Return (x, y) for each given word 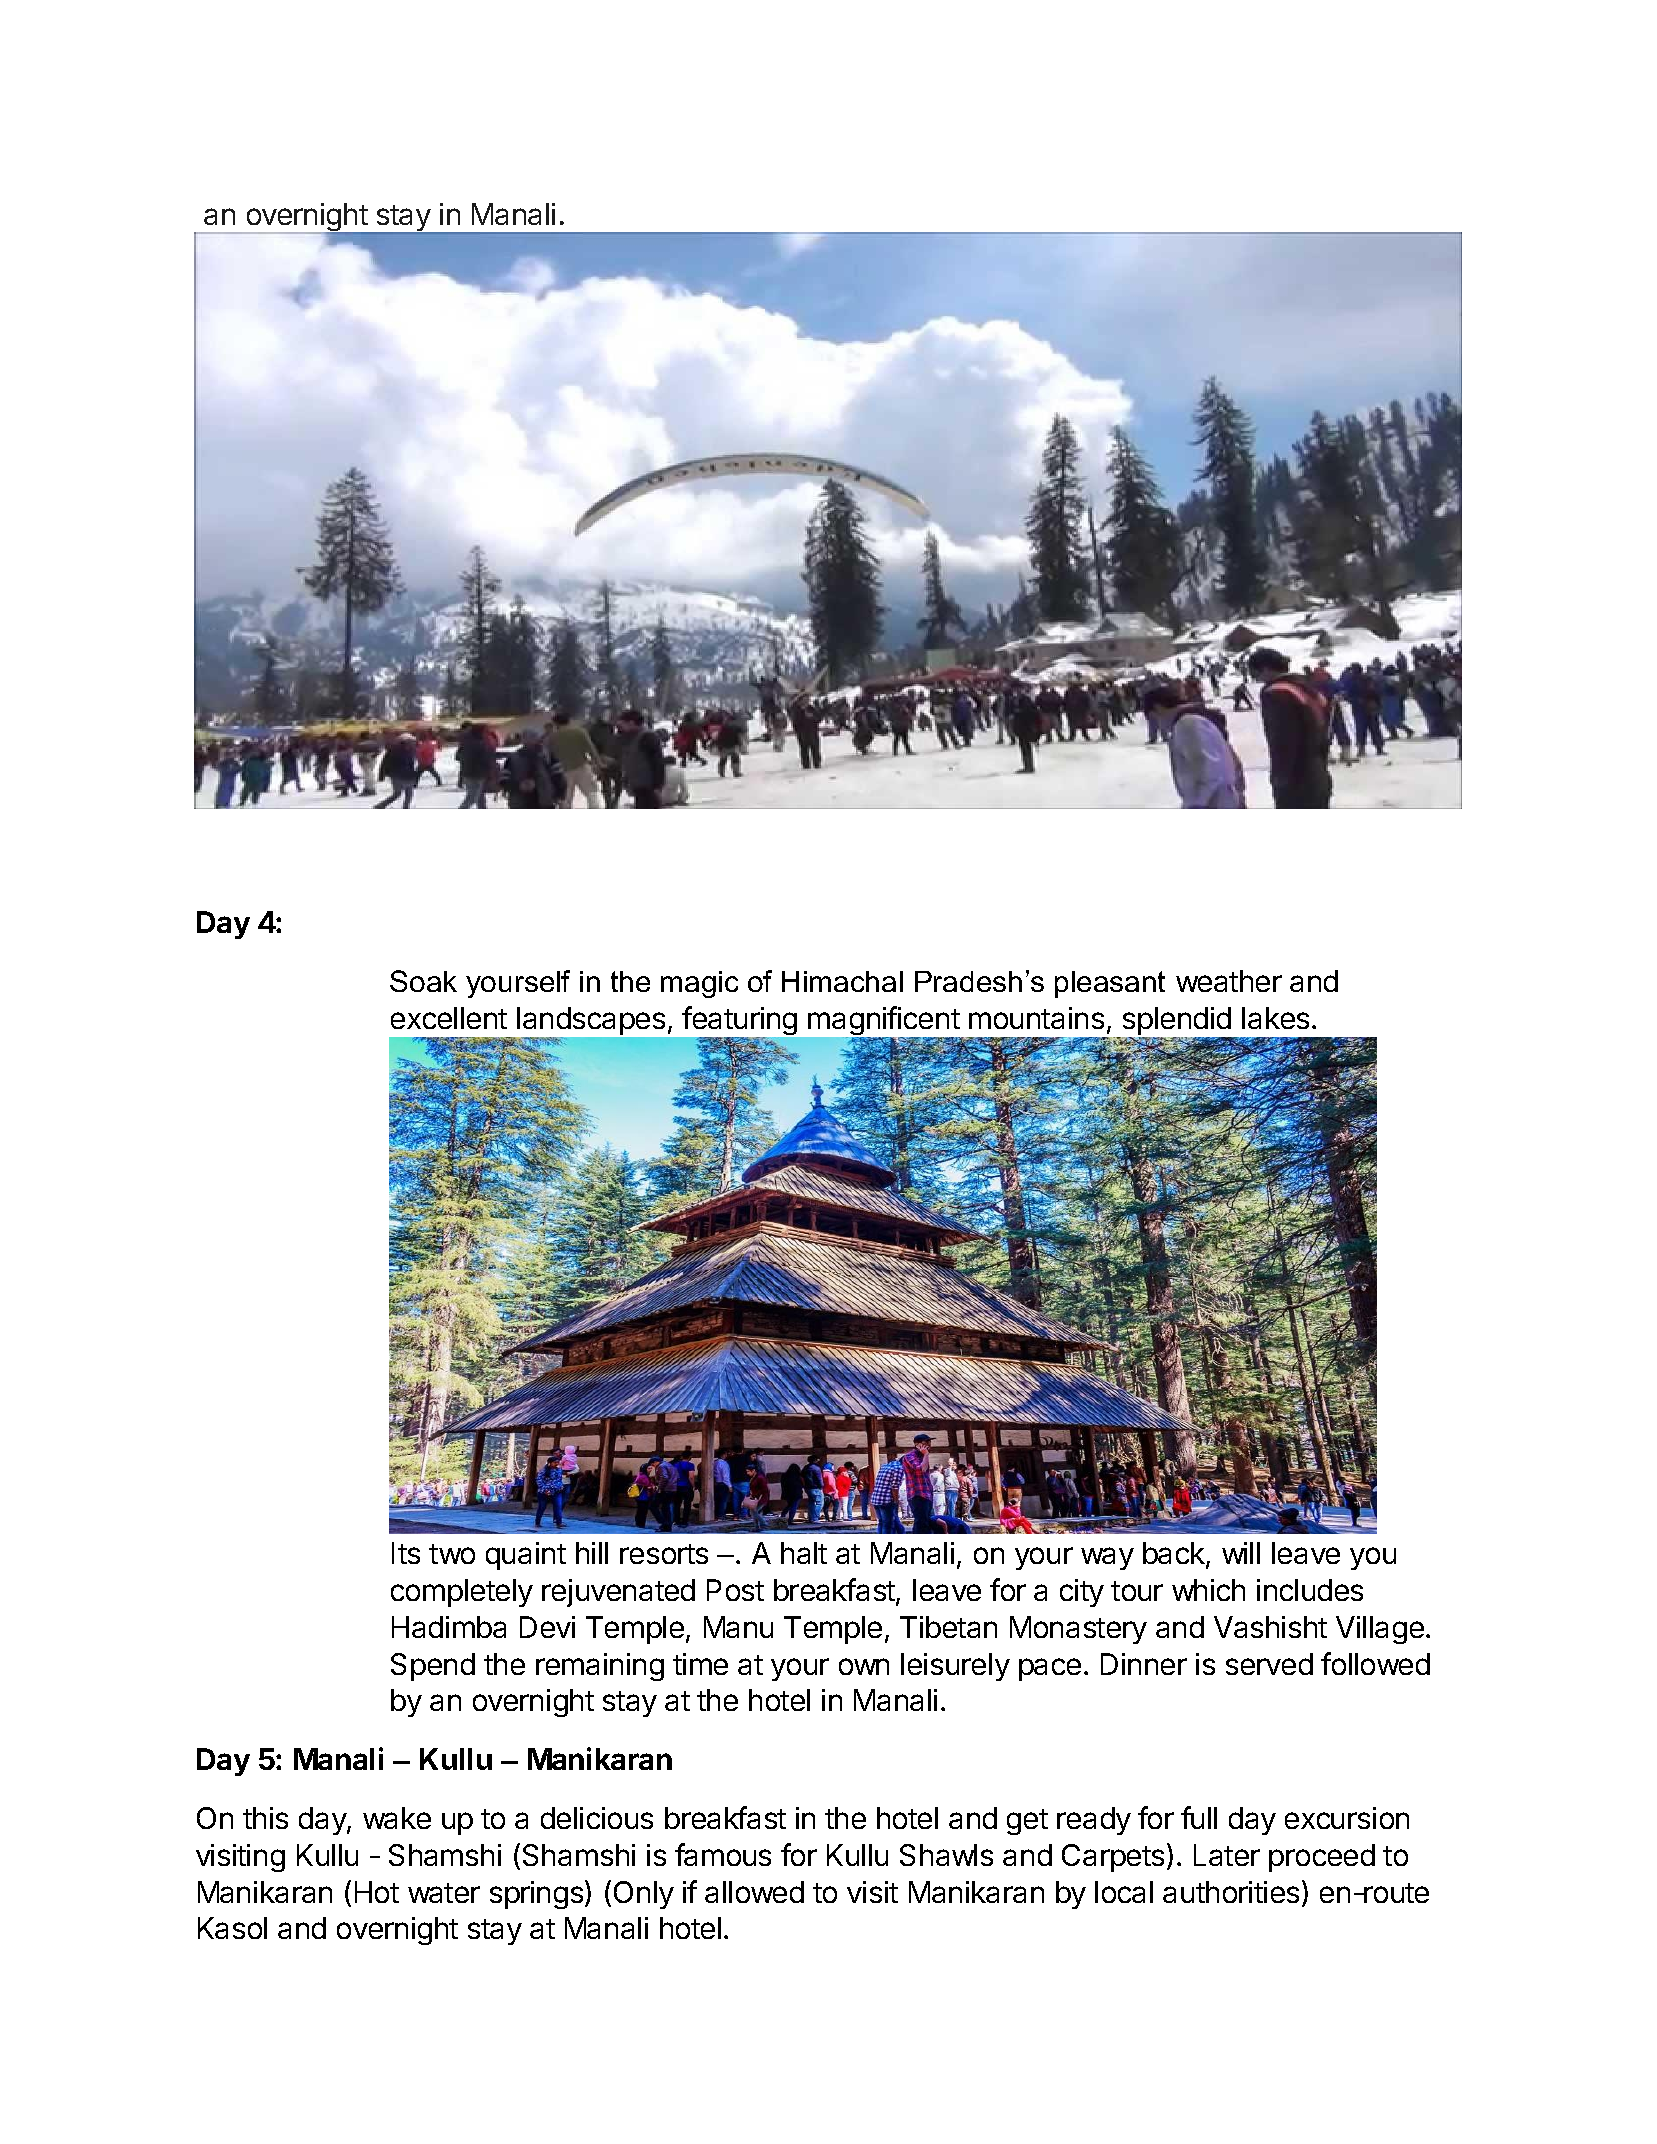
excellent (449, 1018)
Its (406, 1553)
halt (804, 1553)
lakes (1275, 1018)
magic (699, 984)
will (1241, 1553)
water (444, 1893)
